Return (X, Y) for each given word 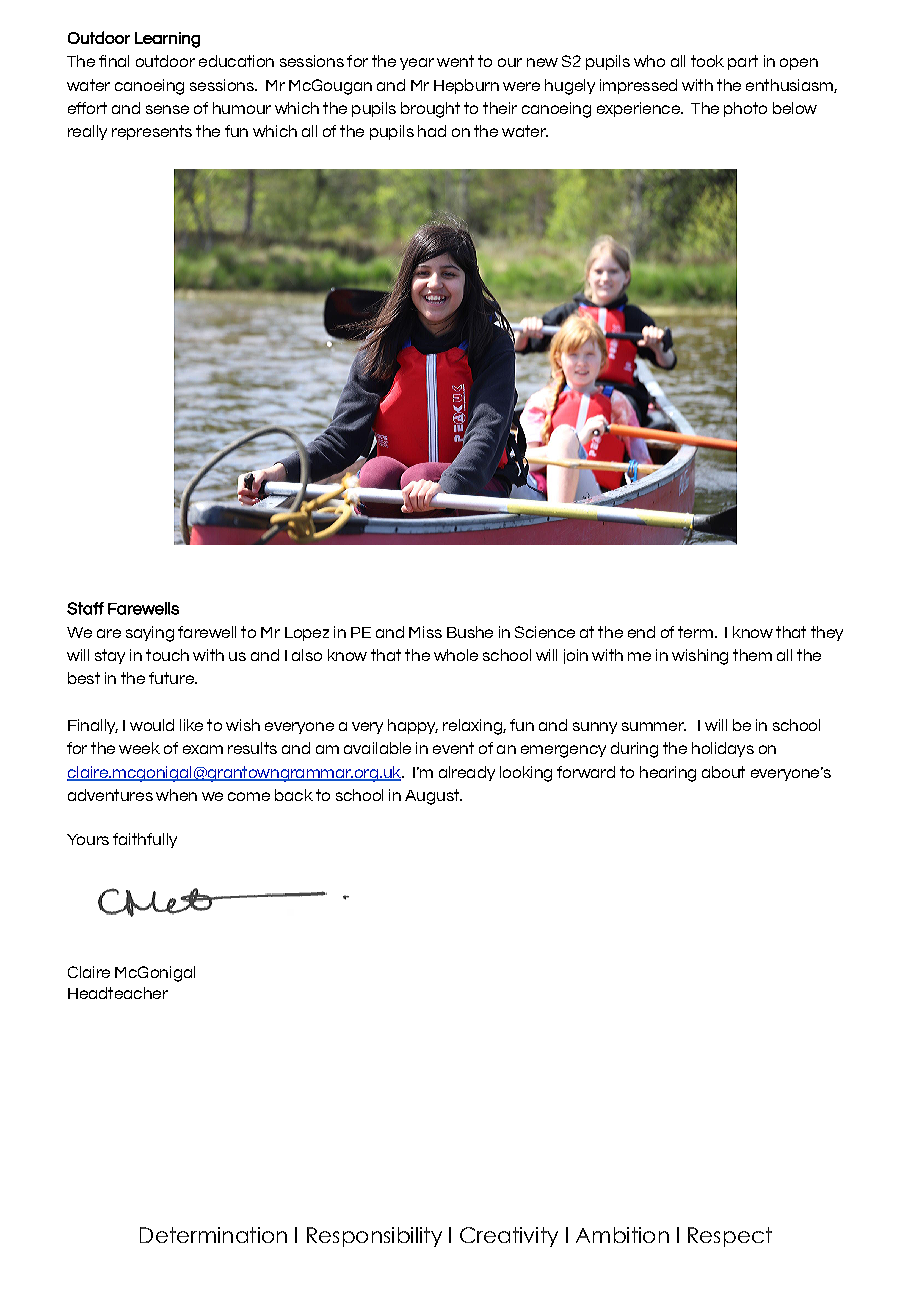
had (432, 131)
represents (152, 132)
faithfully (145, 840)
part (743, 62)
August (433, 797)
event (453, 748)
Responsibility (374, 1237)
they (827, 633)
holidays (723, 749)
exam (203, 749)
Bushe (470, 632)
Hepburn (466, 86)
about (723, 772)
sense (167, 109)
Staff (85, 608)
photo (745, 109)
